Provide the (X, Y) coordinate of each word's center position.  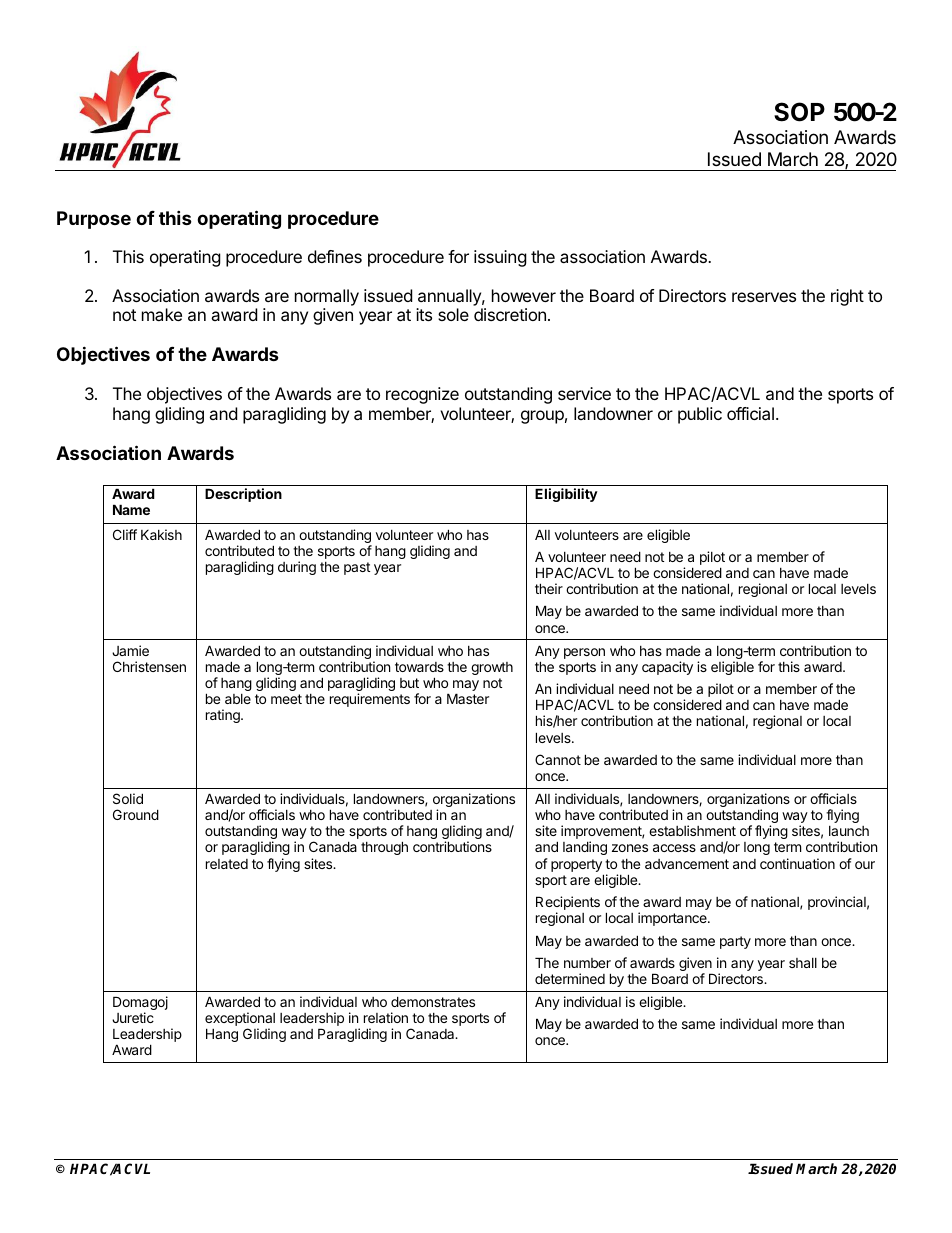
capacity (667, 668)
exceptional (240, 1020)
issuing (500, 258)
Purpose (94, 220)
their (549, 588)
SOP (799, 112)
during (297, 568)
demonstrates (433, 1001)
